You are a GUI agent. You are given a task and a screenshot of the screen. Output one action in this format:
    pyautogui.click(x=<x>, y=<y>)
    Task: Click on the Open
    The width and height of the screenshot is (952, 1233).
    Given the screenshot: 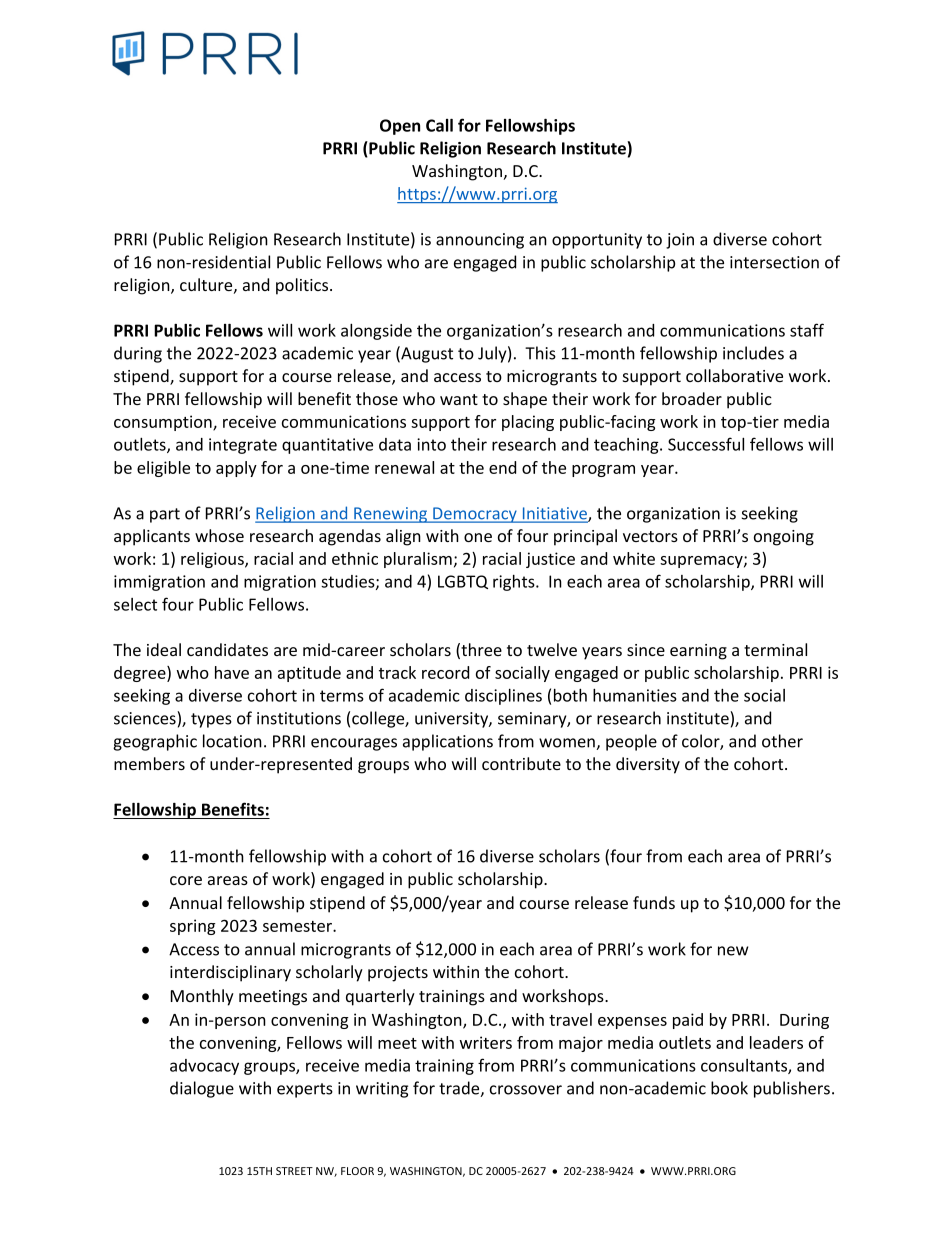 What is the action you would take?
    pyautogui.click(x=400, y=127)
